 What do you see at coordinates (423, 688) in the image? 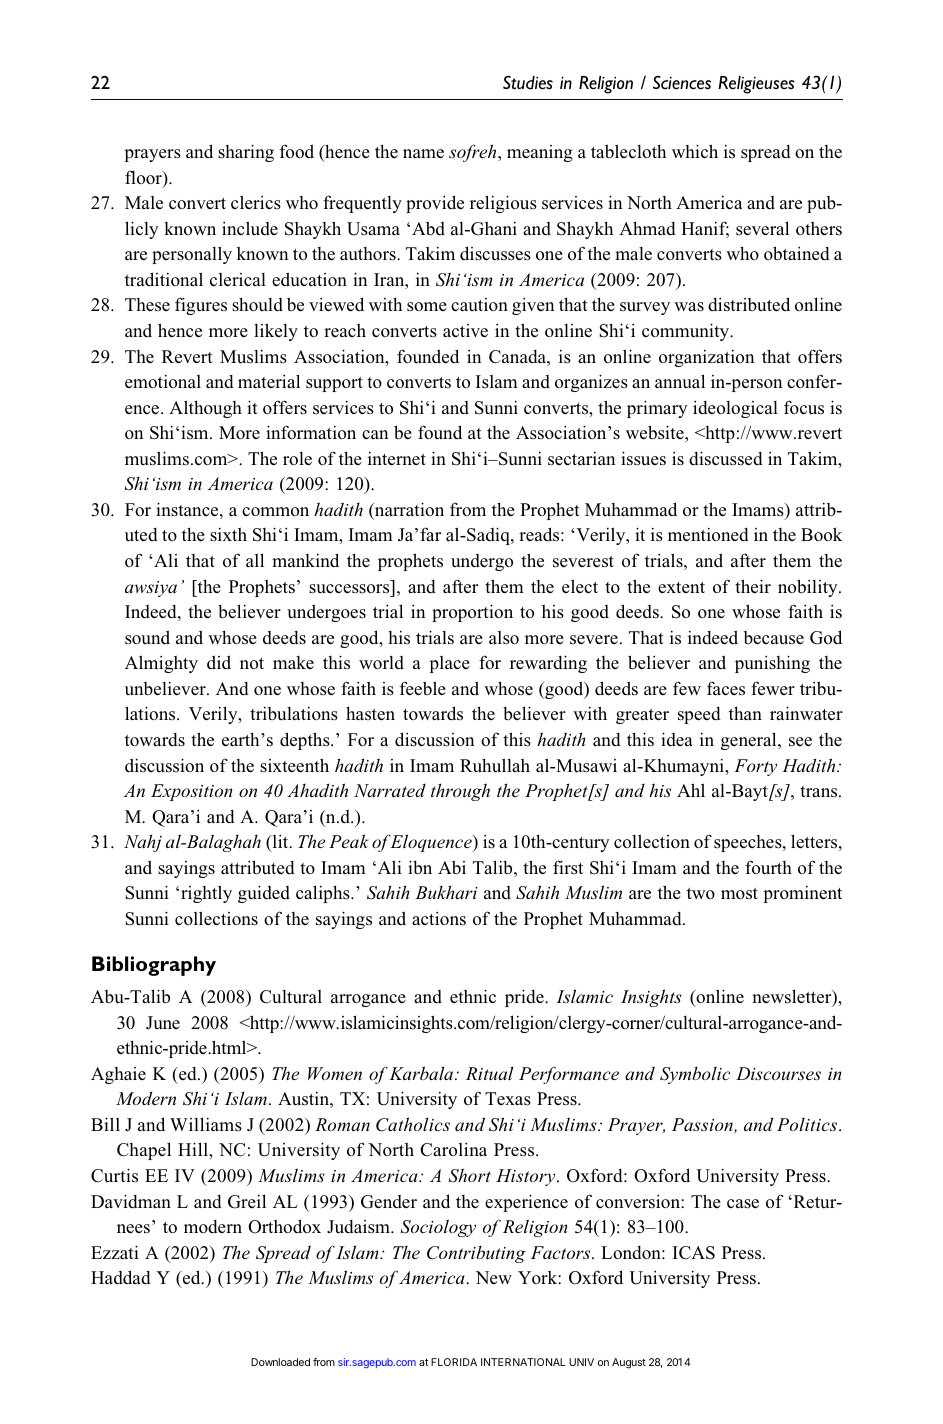
I see `feeble` at bounding box center [423, 688].
